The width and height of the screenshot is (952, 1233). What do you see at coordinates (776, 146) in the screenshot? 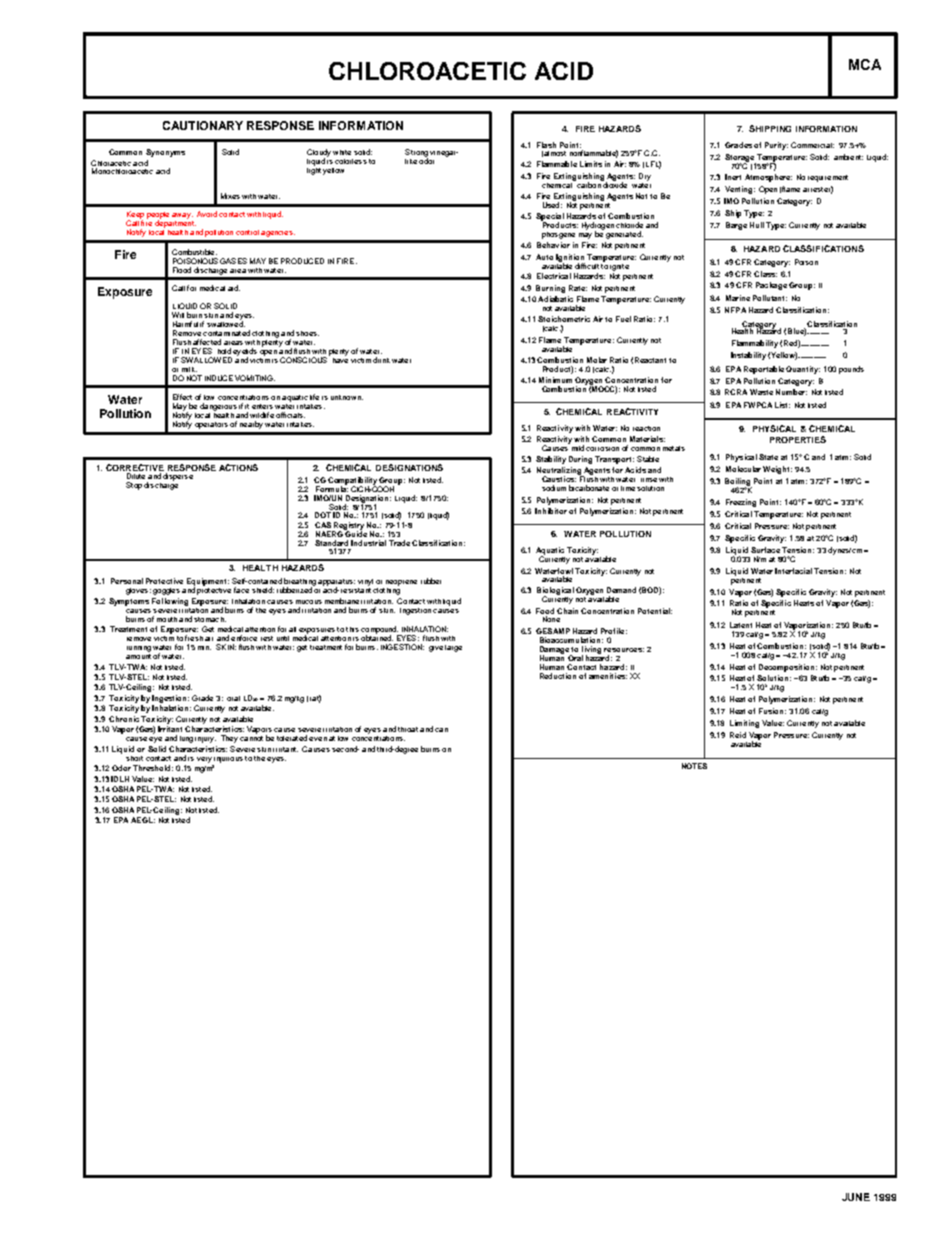
I see `Purity` at bounding box center [776, 146].
